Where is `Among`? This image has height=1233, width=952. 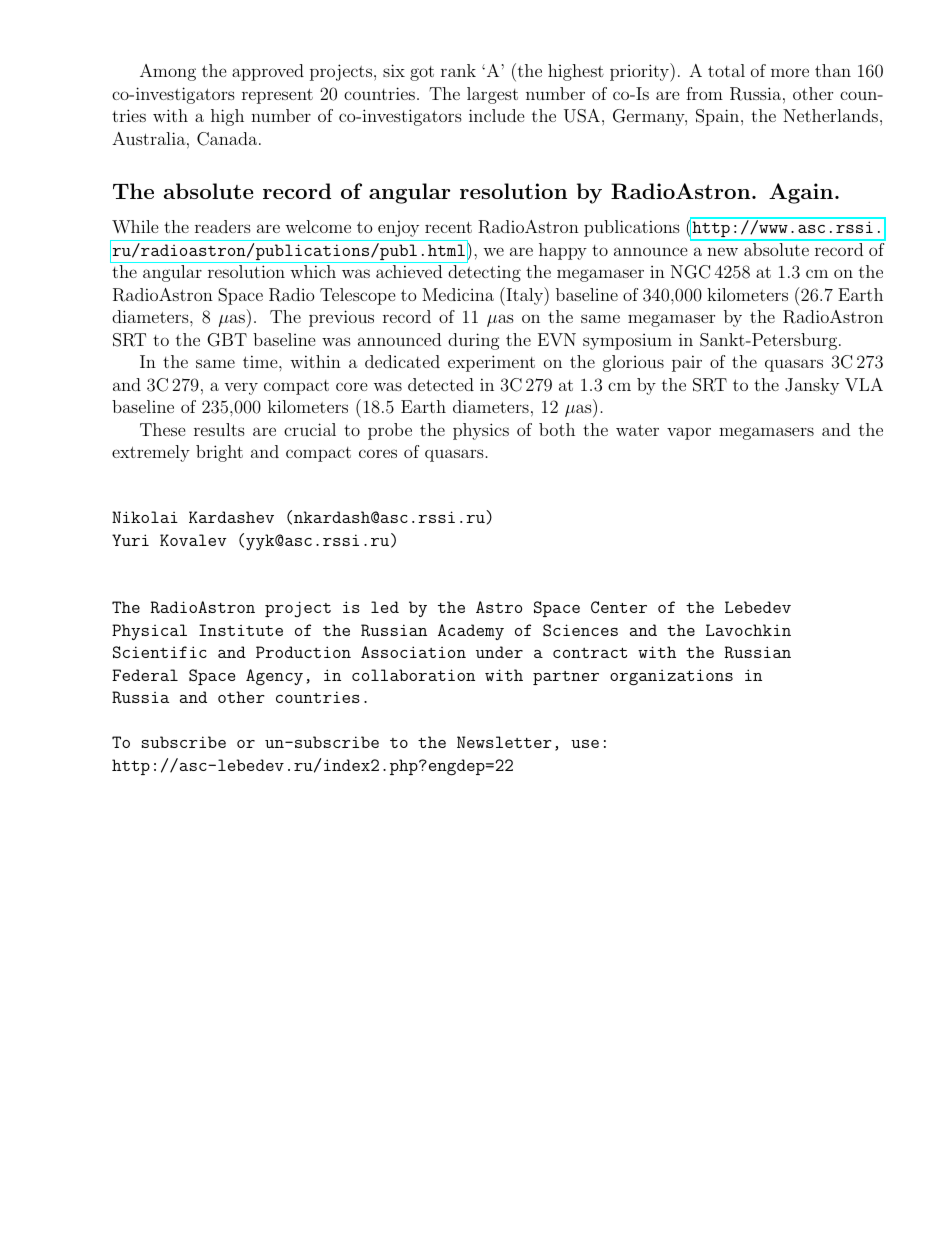
Among is located at coordinates (168, 72).
